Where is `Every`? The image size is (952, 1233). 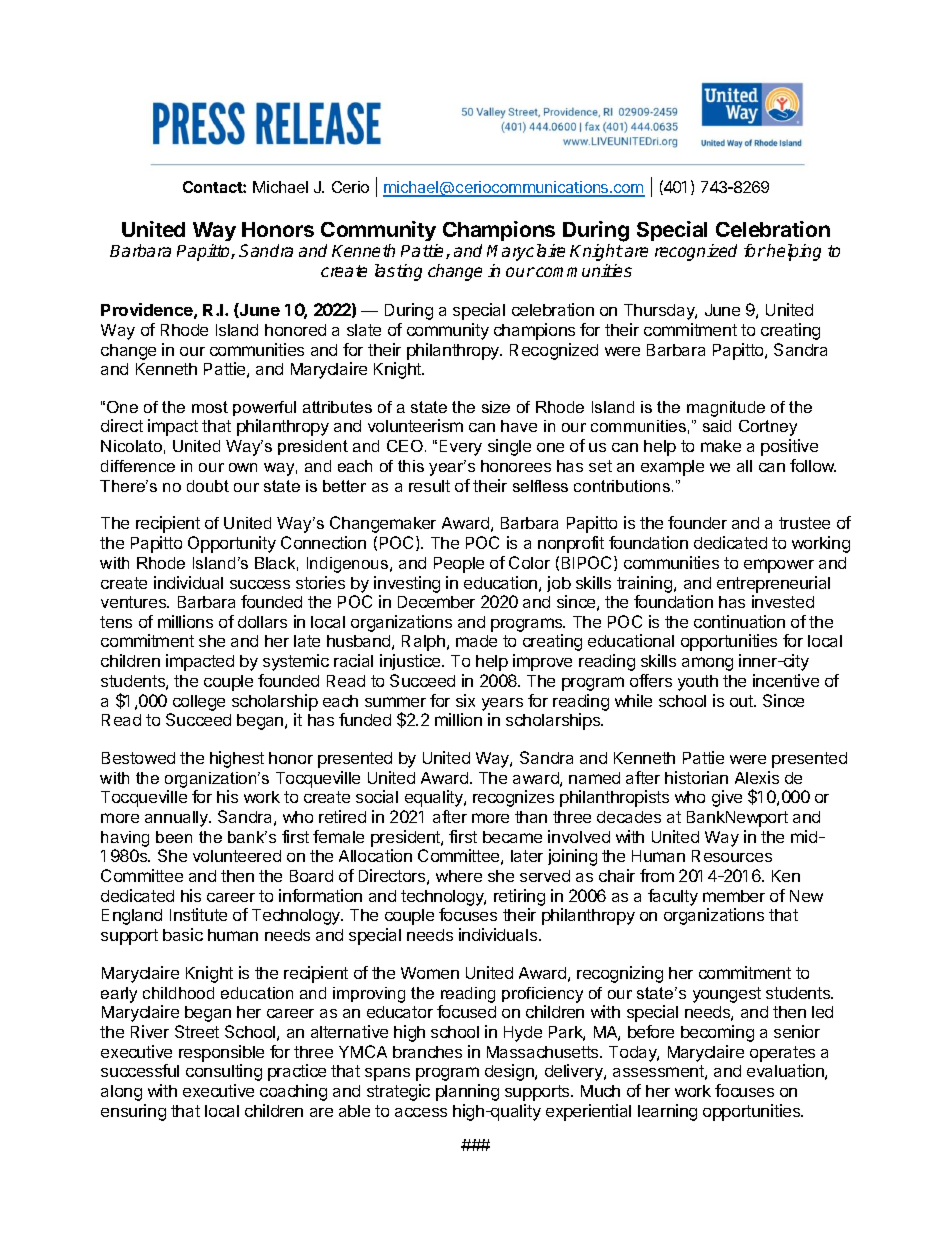
Every is located at coordinates (461, 448).
